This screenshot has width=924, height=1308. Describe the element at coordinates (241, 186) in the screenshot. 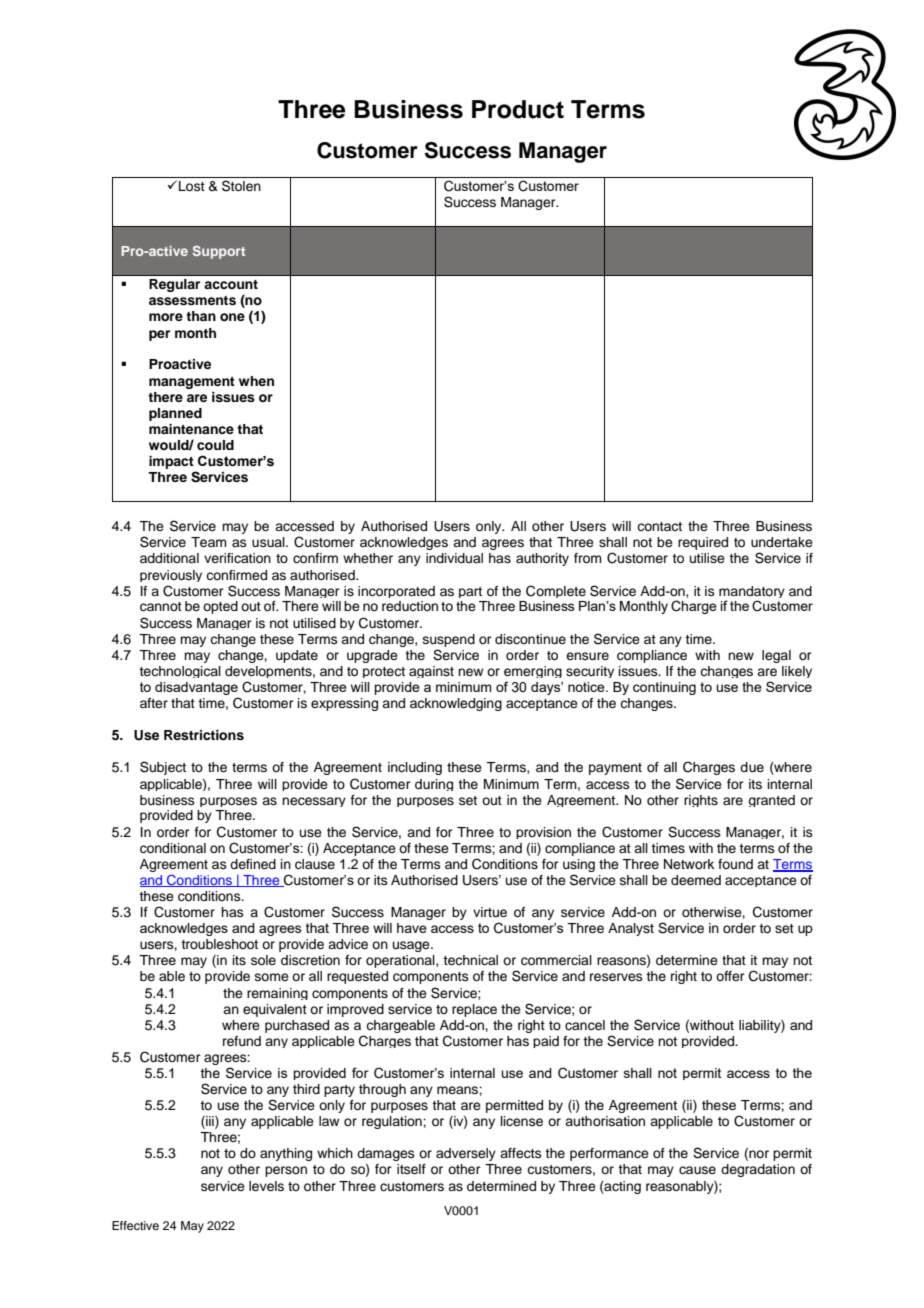

I see `Stolen` at that location.
